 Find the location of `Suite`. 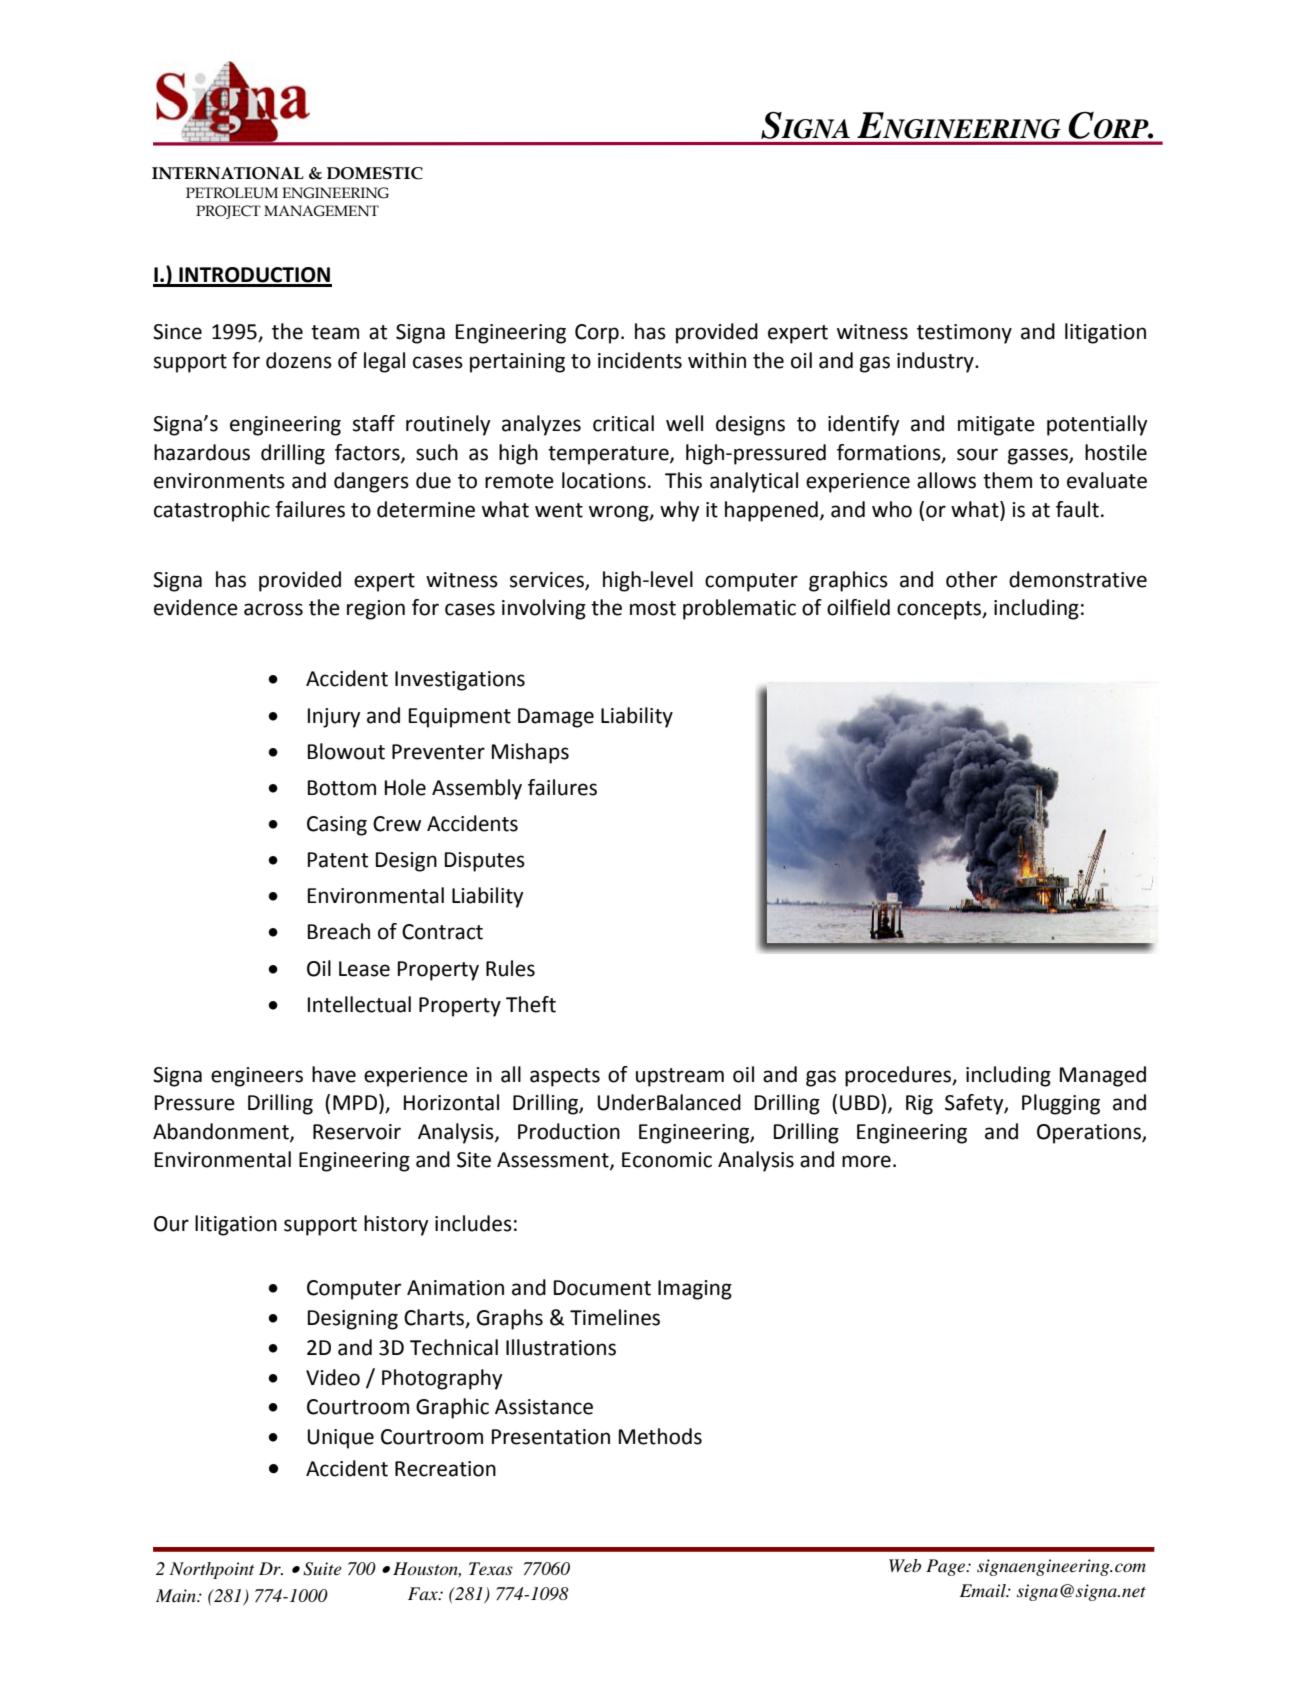

Suite is located at coordinates (322, 1569).
